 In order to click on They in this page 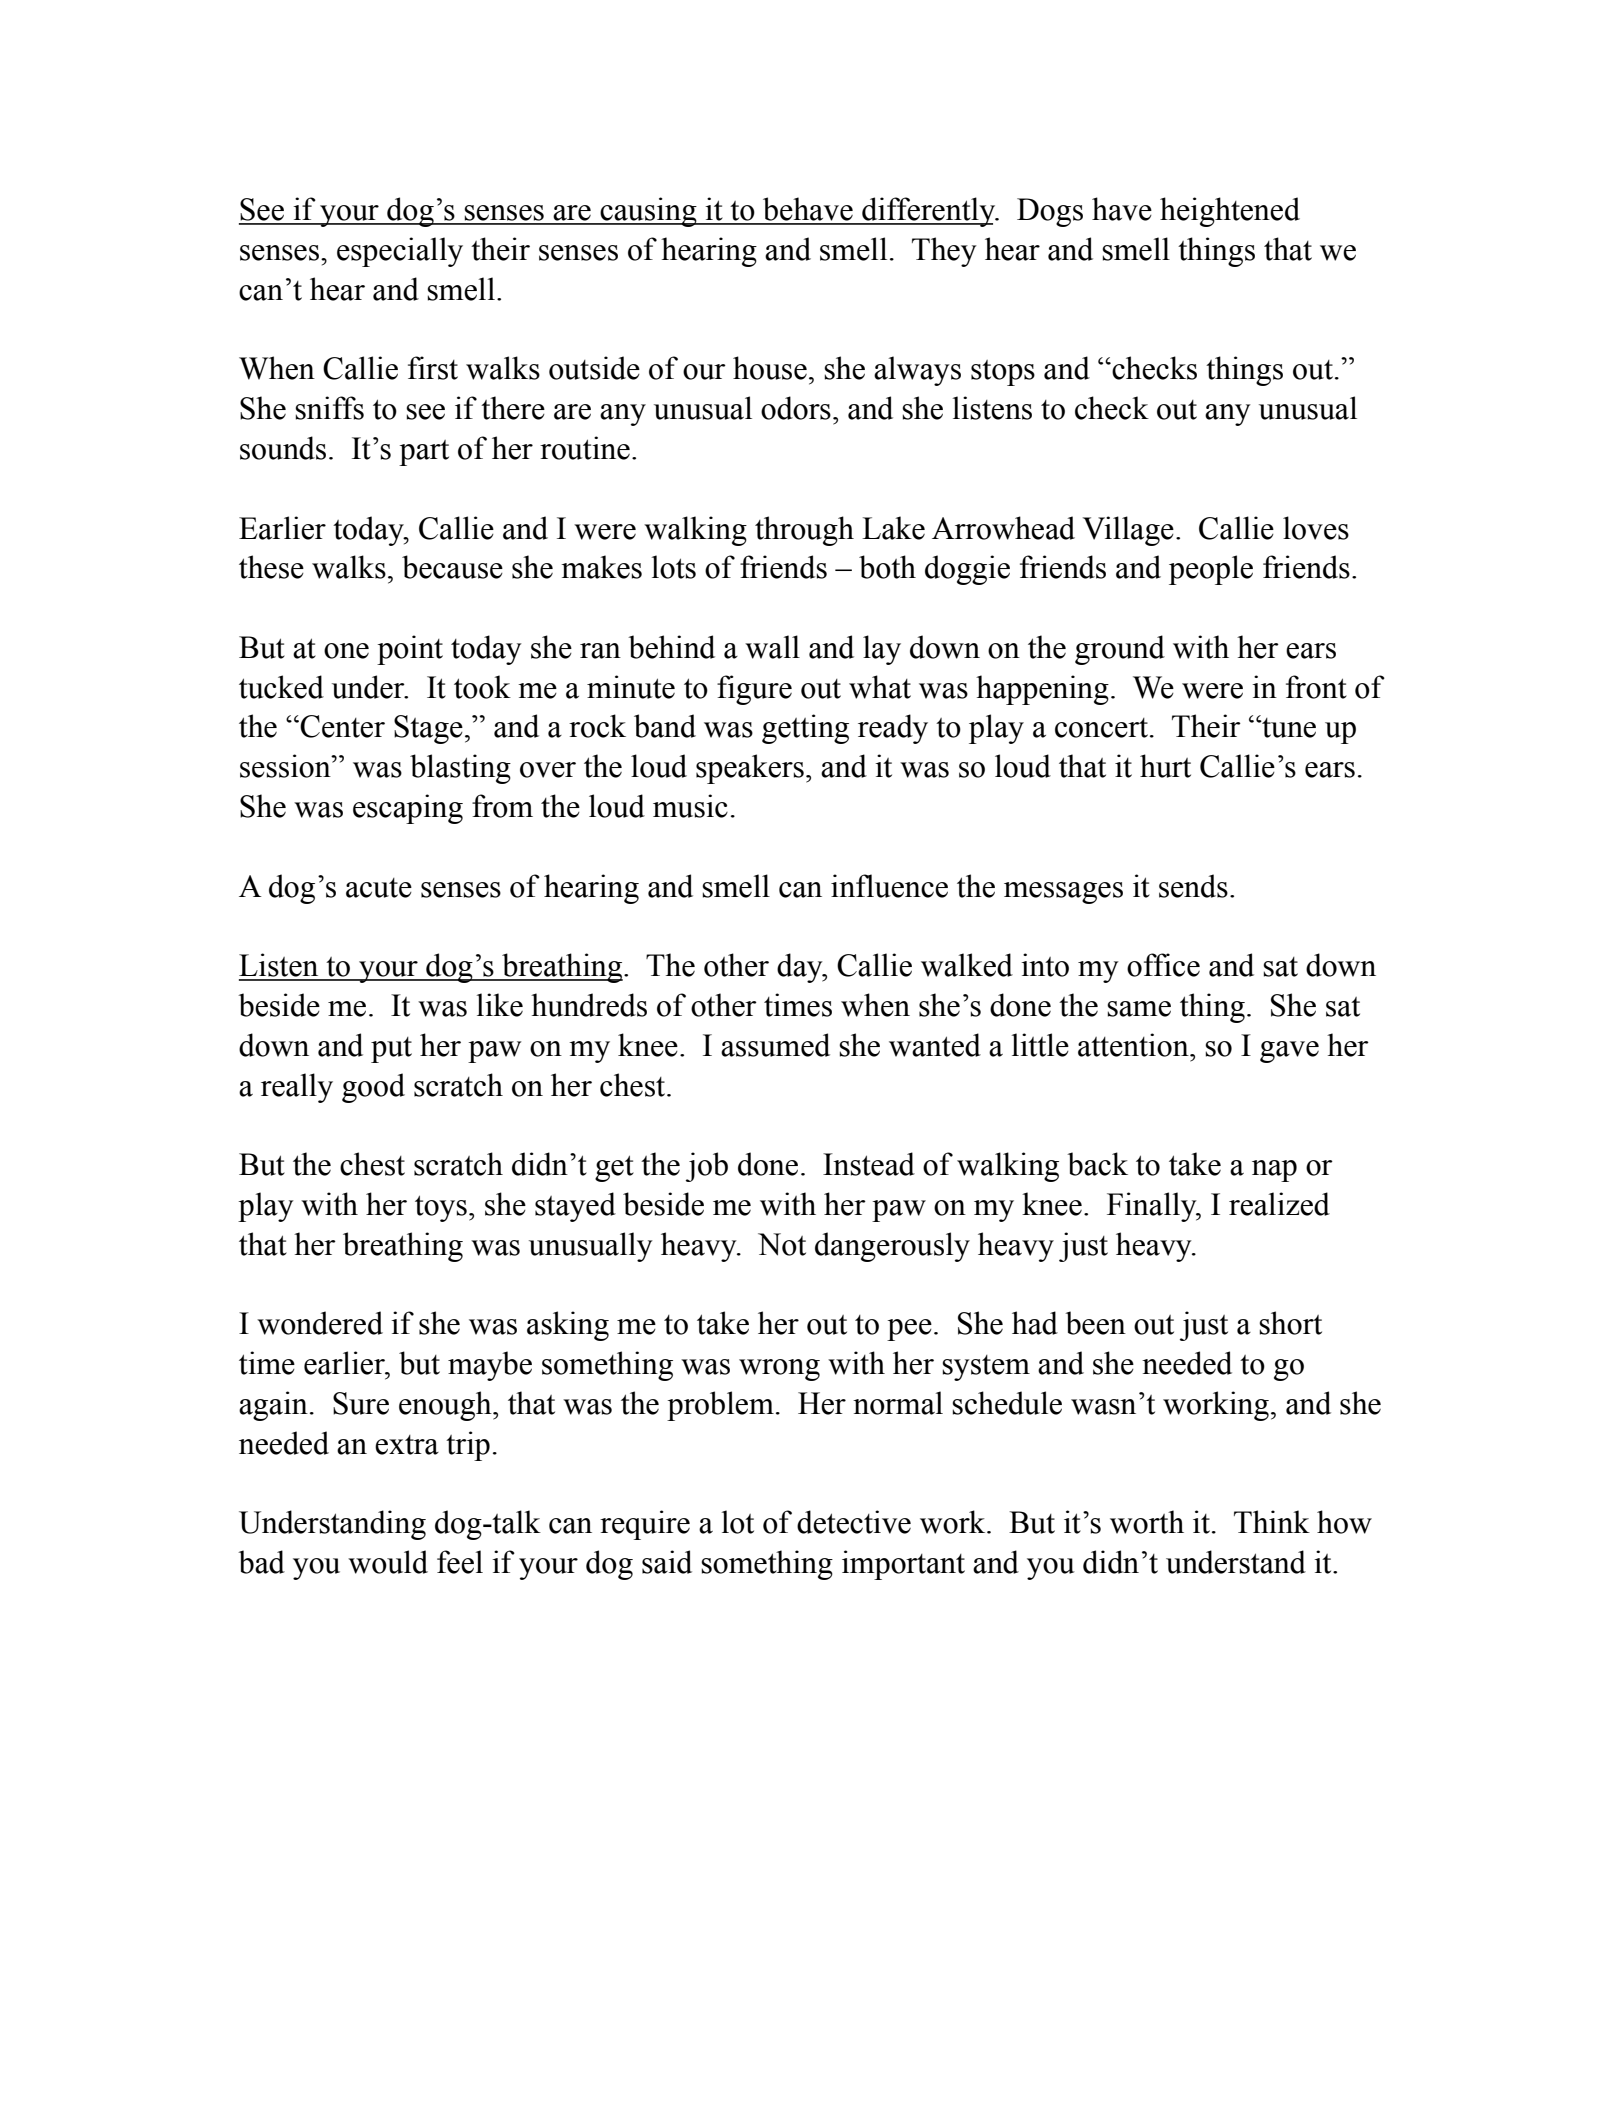, I will do `click(944, 252)`.
